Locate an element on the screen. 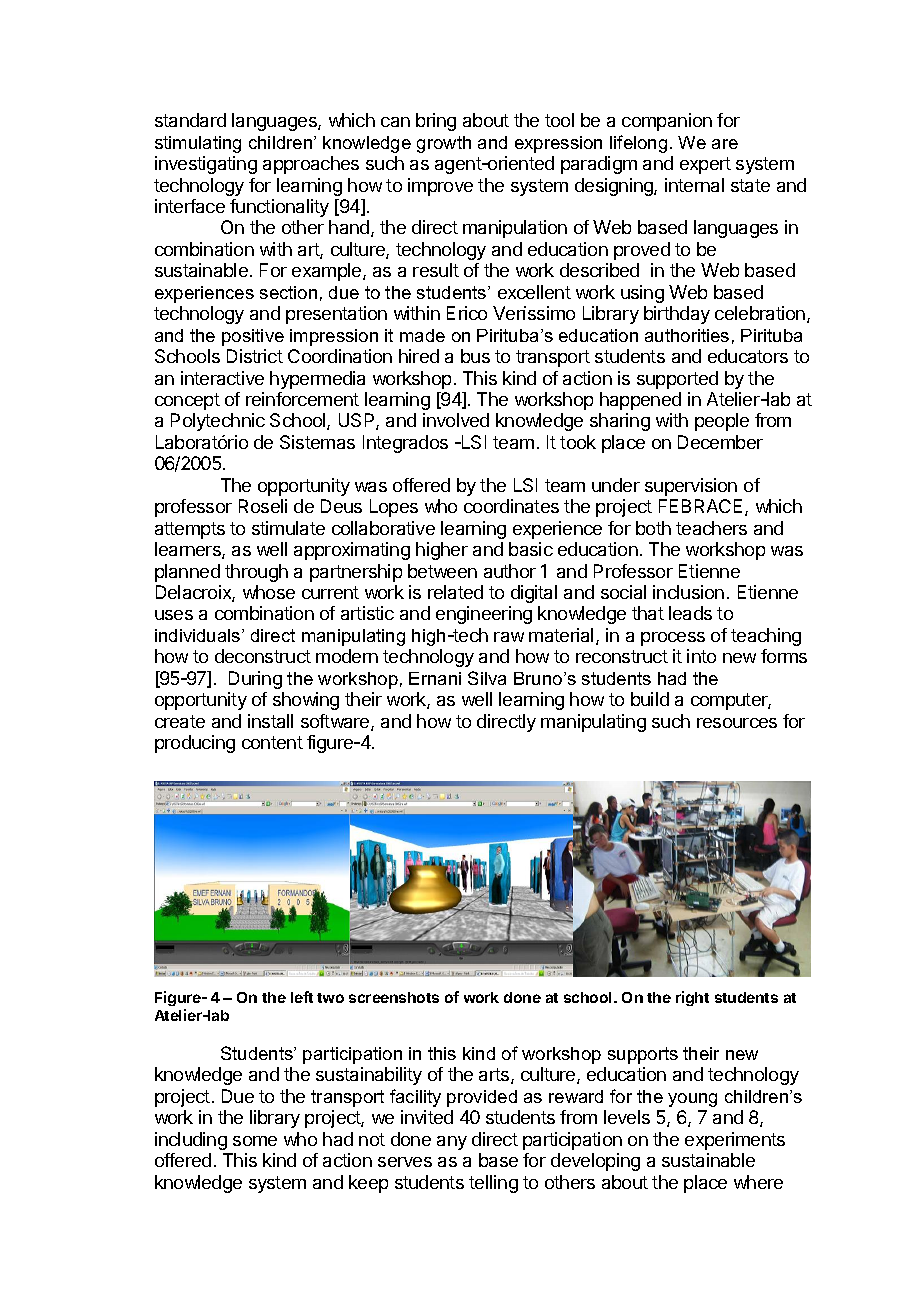  some is located at coordinates (255, 1141).
